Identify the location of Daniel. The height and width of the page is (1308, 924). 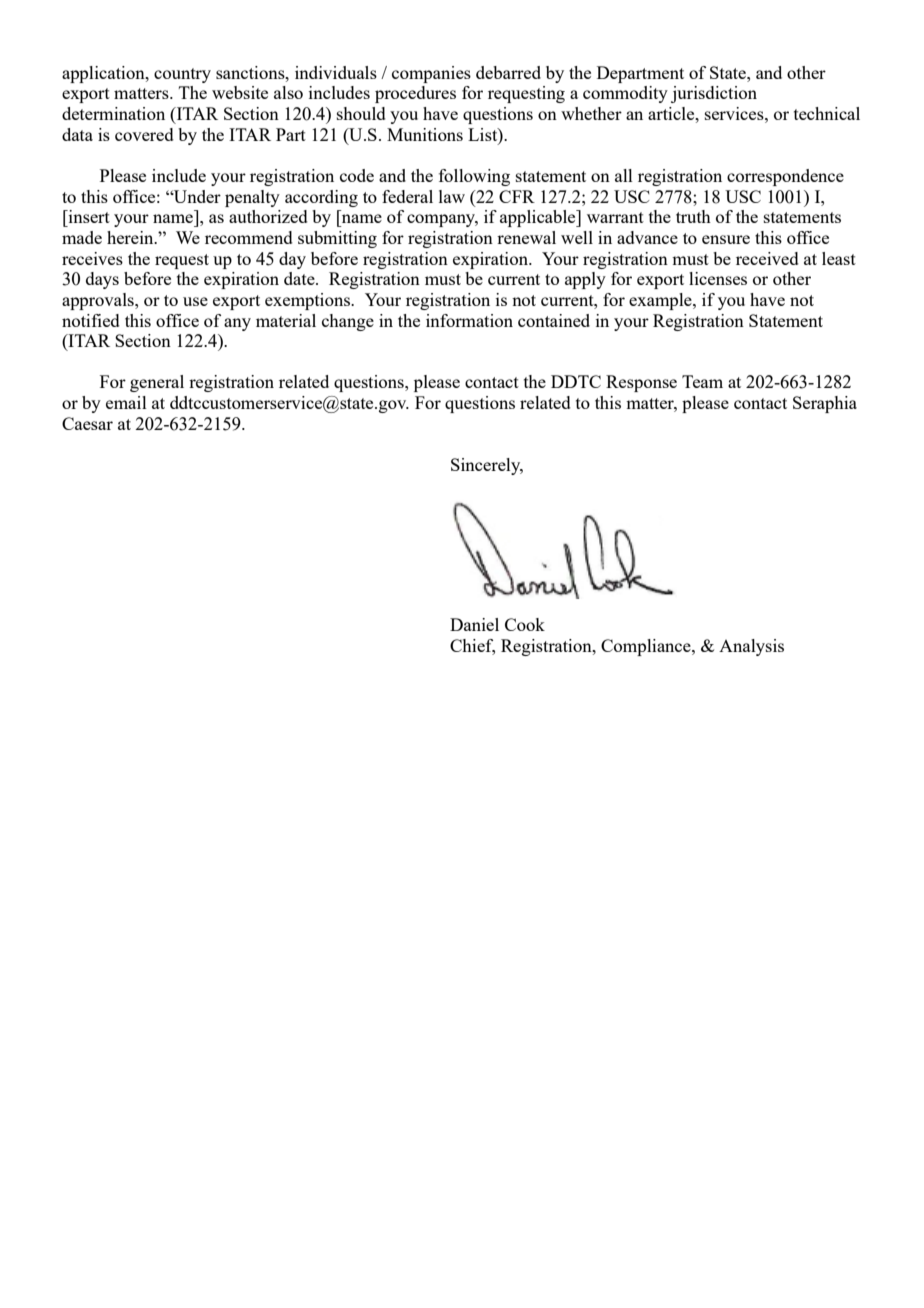
(474, 624).
